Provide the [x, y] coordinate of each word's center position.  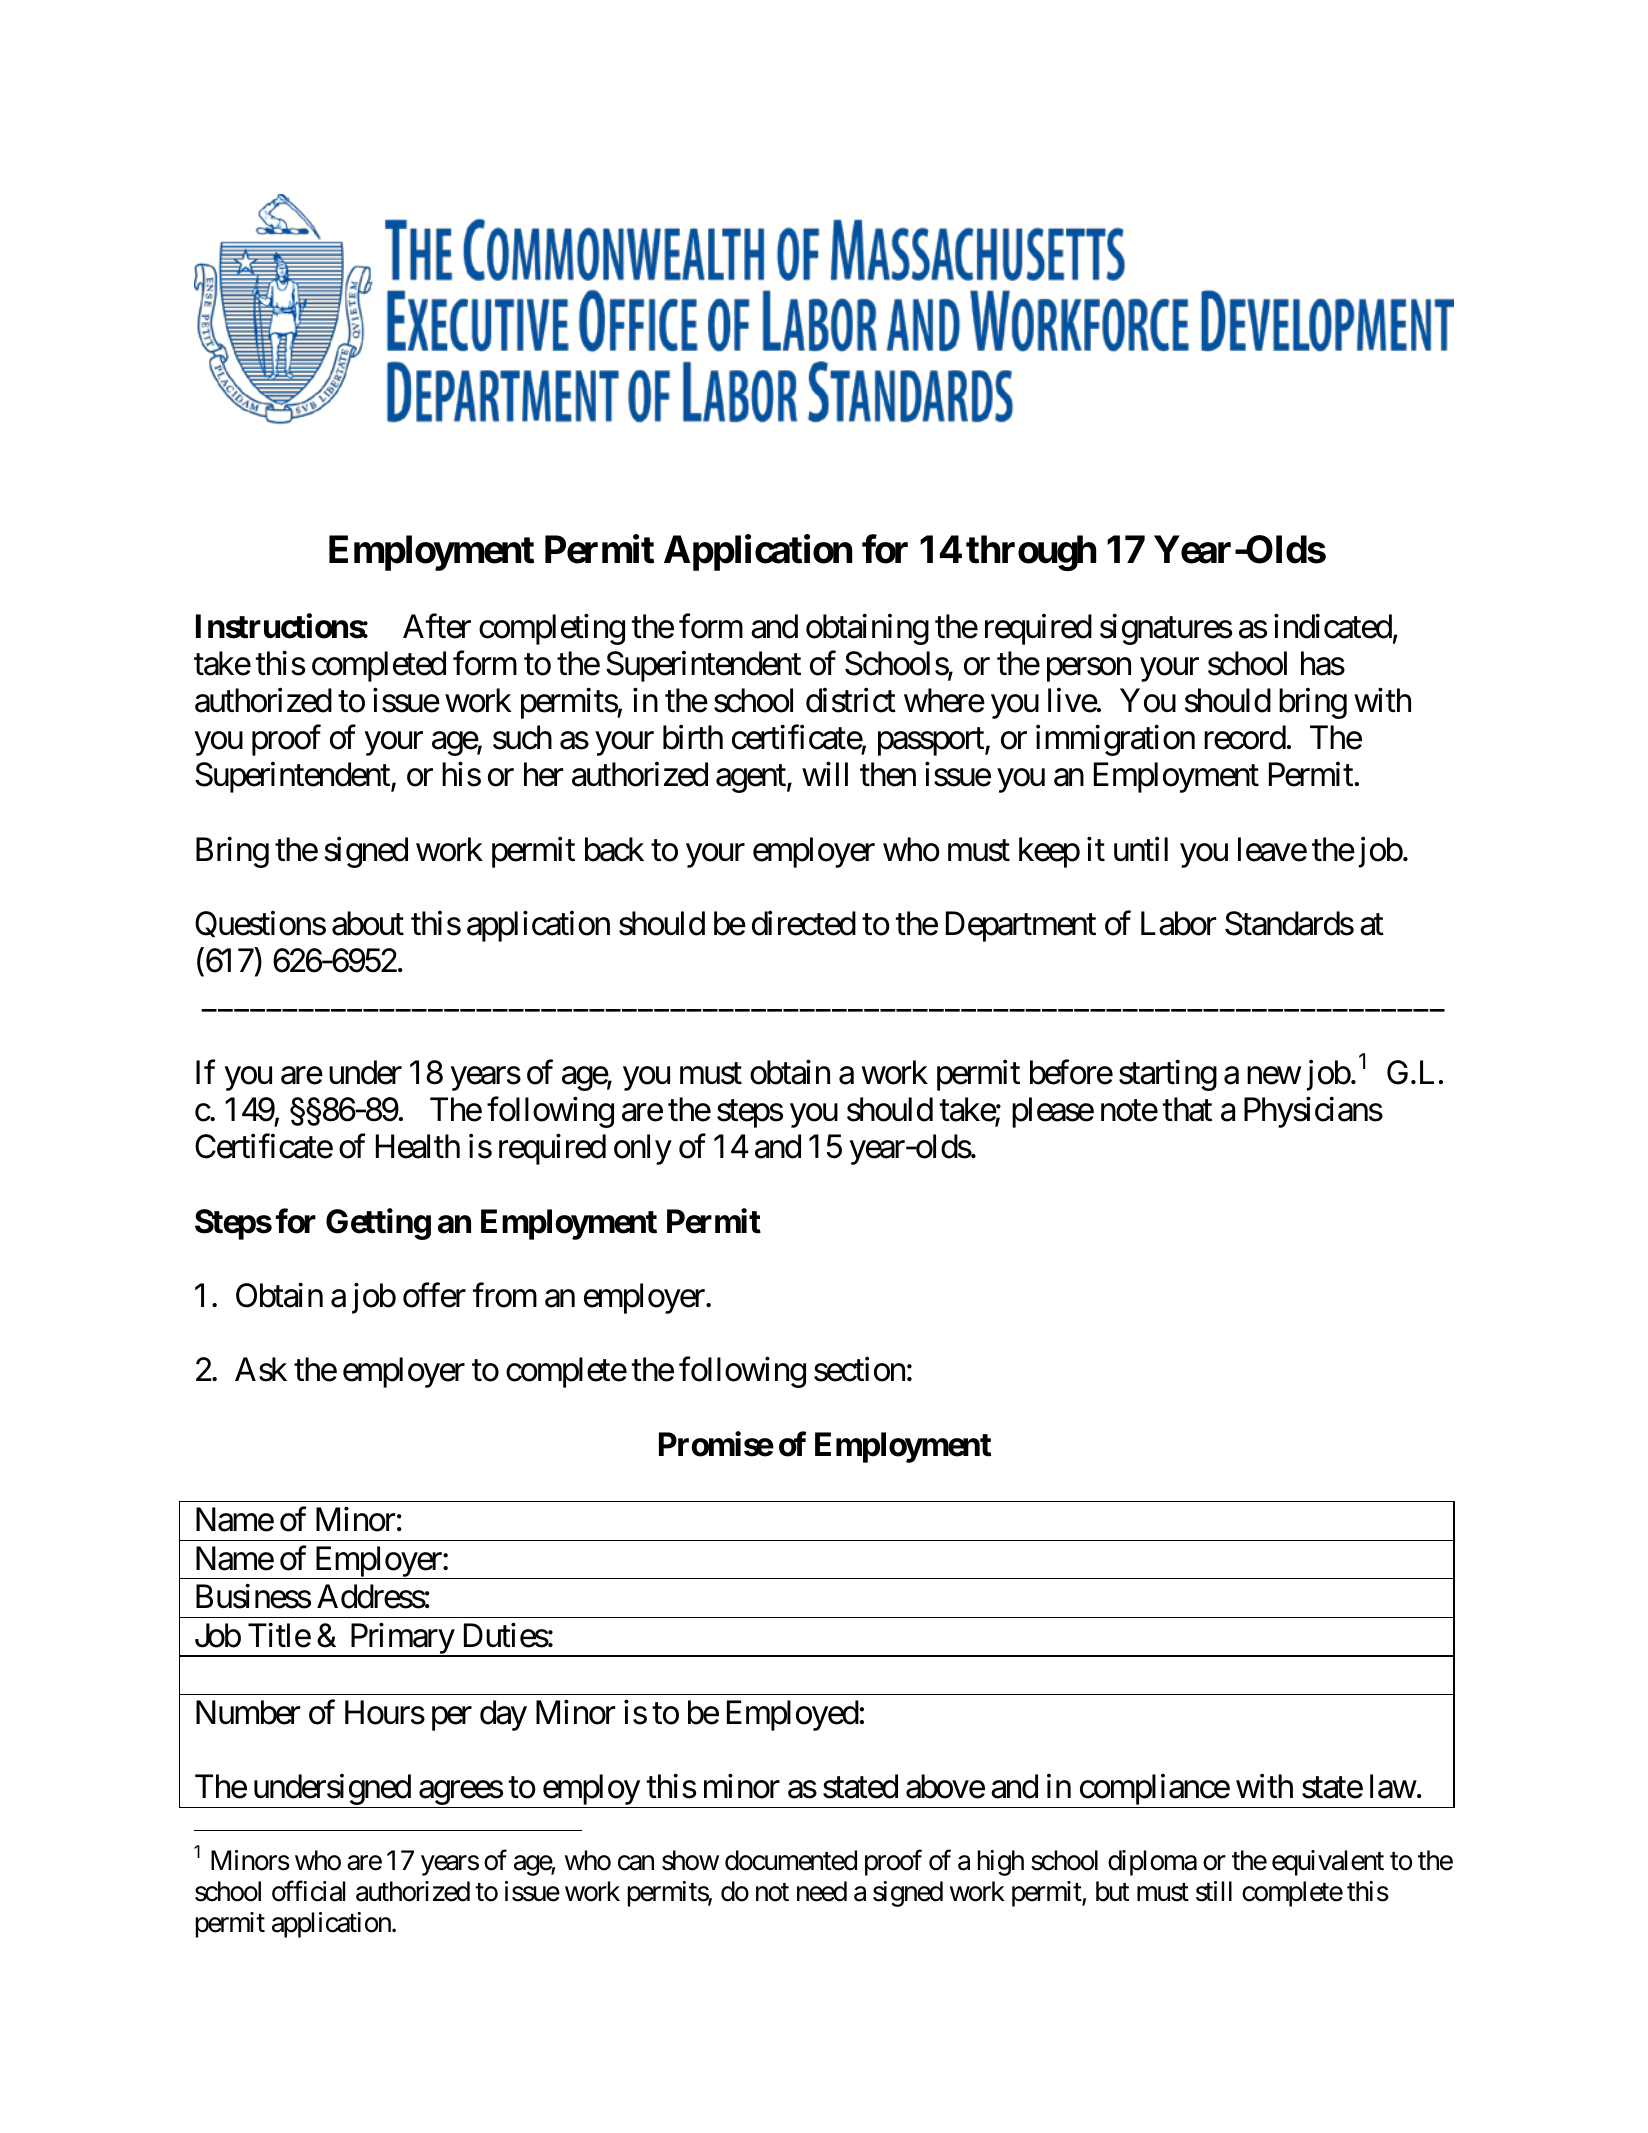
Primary [401, 1640]
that [1187, 1109]
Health [418, 1146]
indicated [1333, 626]
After [437, 626]
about [368, 923]
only [643, 1149]
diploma [1152, 1863]
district [851, 700]
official [308, 1891]
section [859, 1369]
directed [804, 923]
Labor [1178, 923]
